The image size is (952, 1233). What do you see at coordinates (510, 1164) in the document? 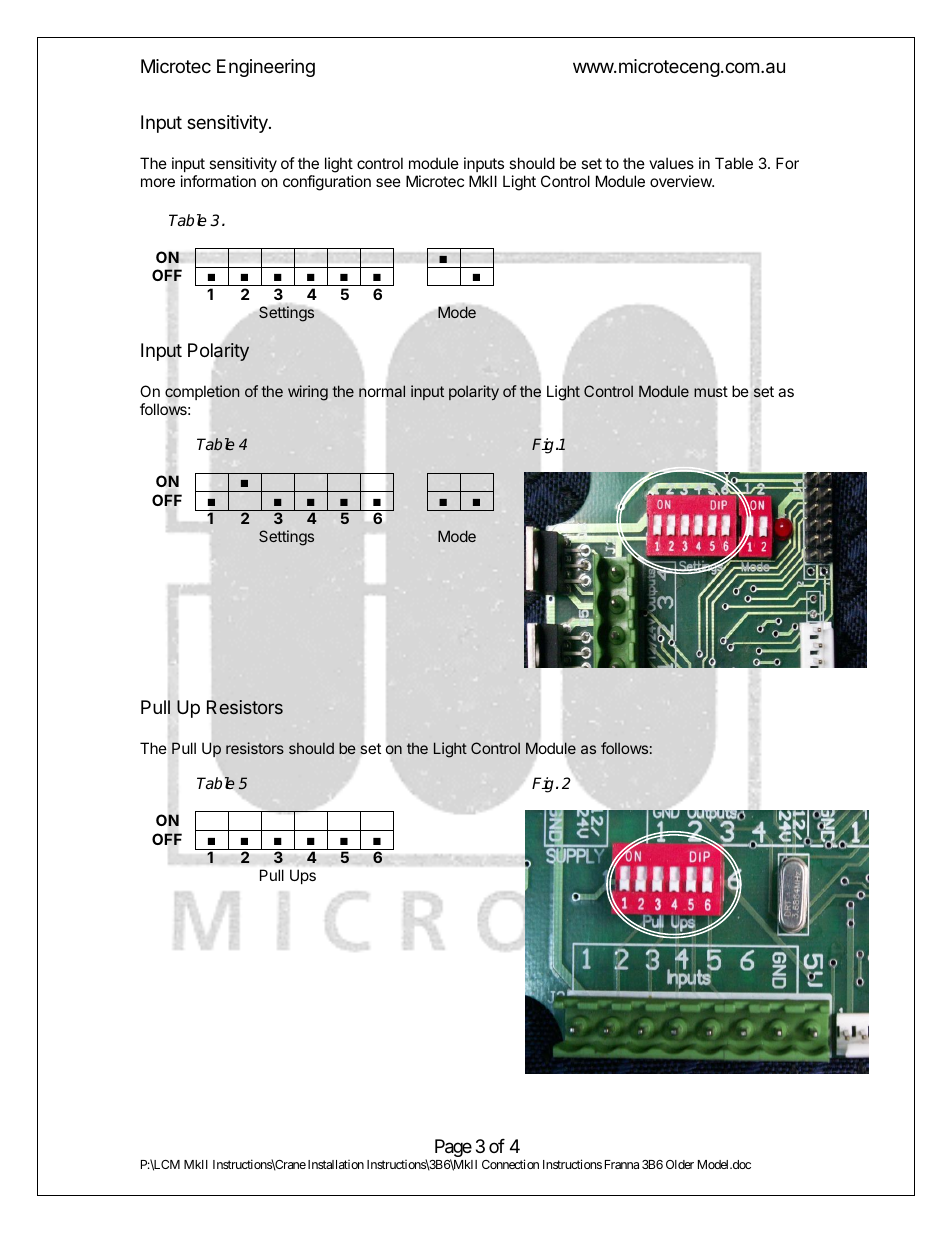
I see `Connection` at bounding box center [510, 1164].
